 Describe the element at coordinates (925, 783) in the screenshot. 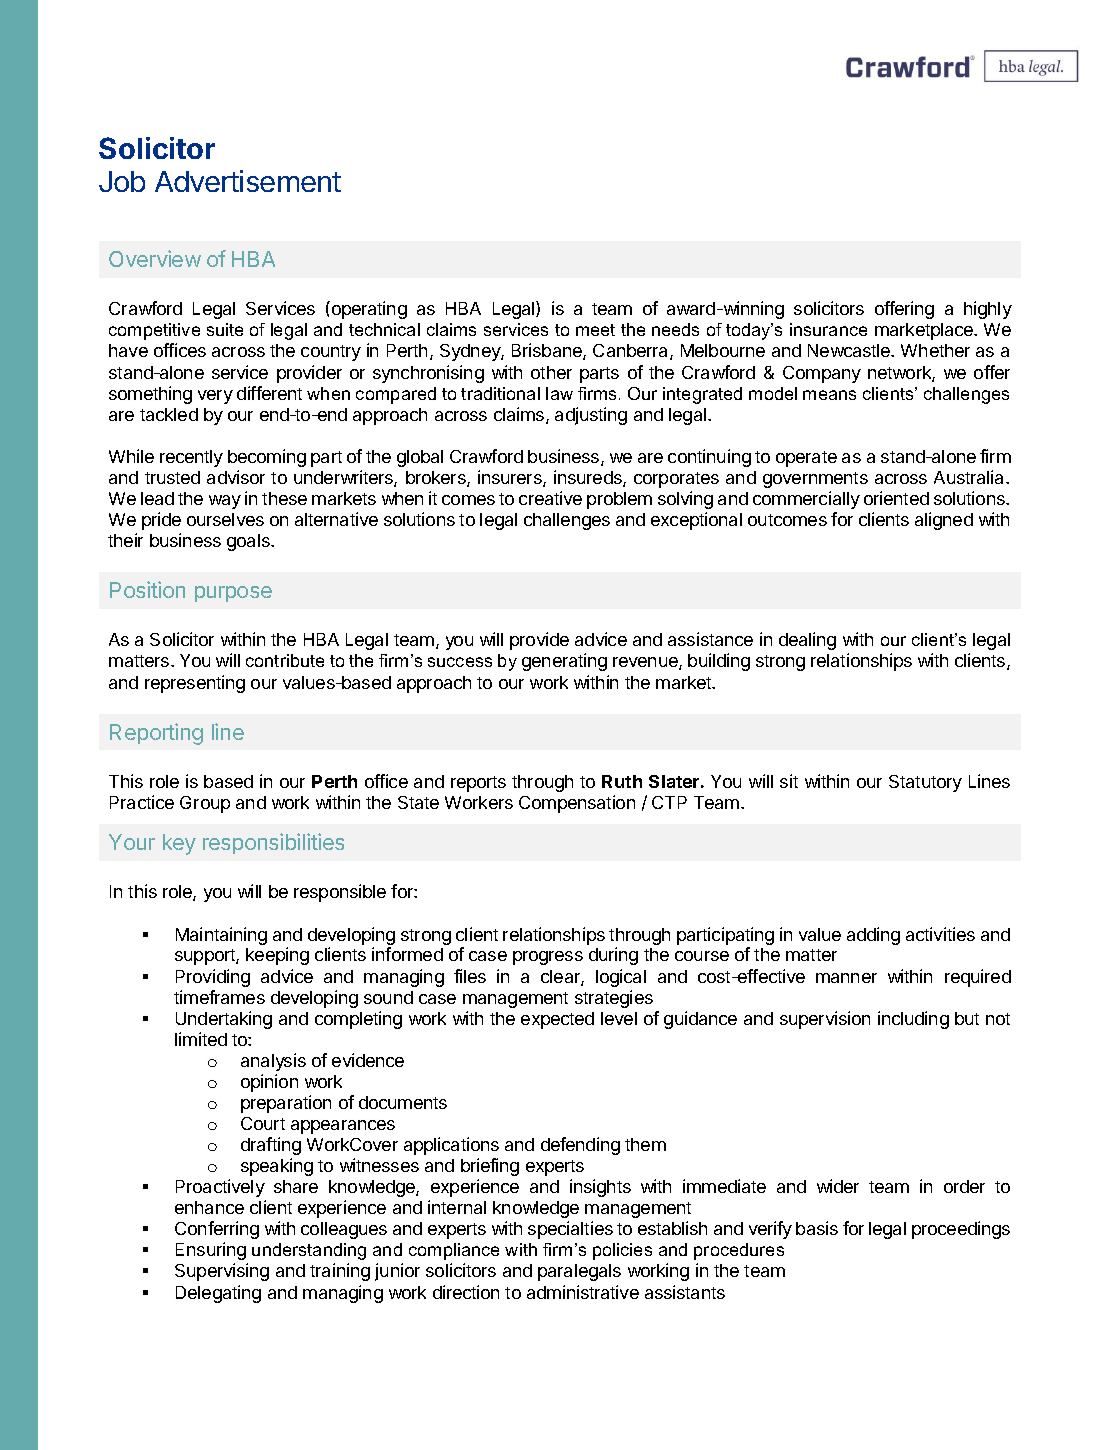

I see `Statutory` at that location.
